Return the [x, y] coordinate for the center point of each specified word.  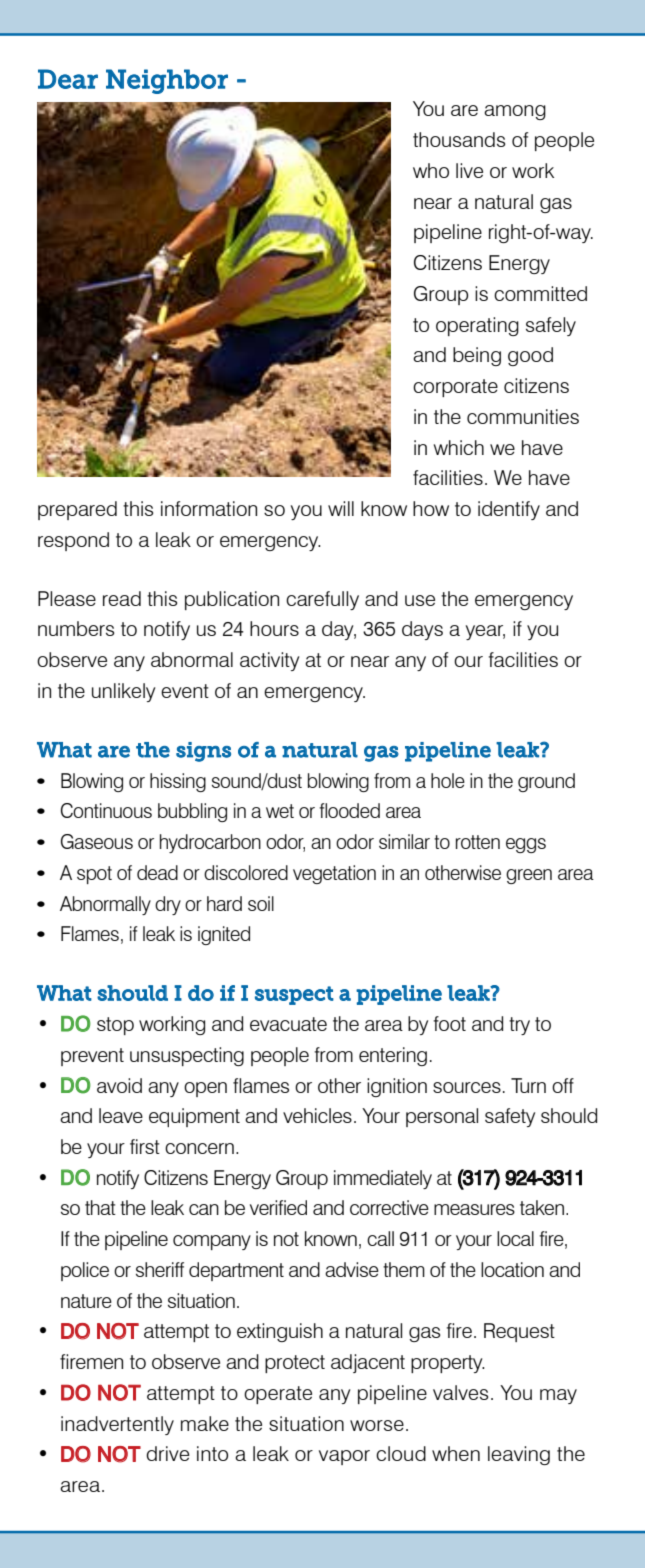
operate [278, 1395]
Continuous [106, 810]
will [341, 508]
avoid [119, 1085]
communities [523, 416]
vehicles [317, 1115]
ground [546, 782]
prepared [77, 510]
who [431, 170]
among [515, 112]
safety [510, 1117]
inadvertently [117, 1425]
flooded [349, 810]
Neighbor [167, 81]
